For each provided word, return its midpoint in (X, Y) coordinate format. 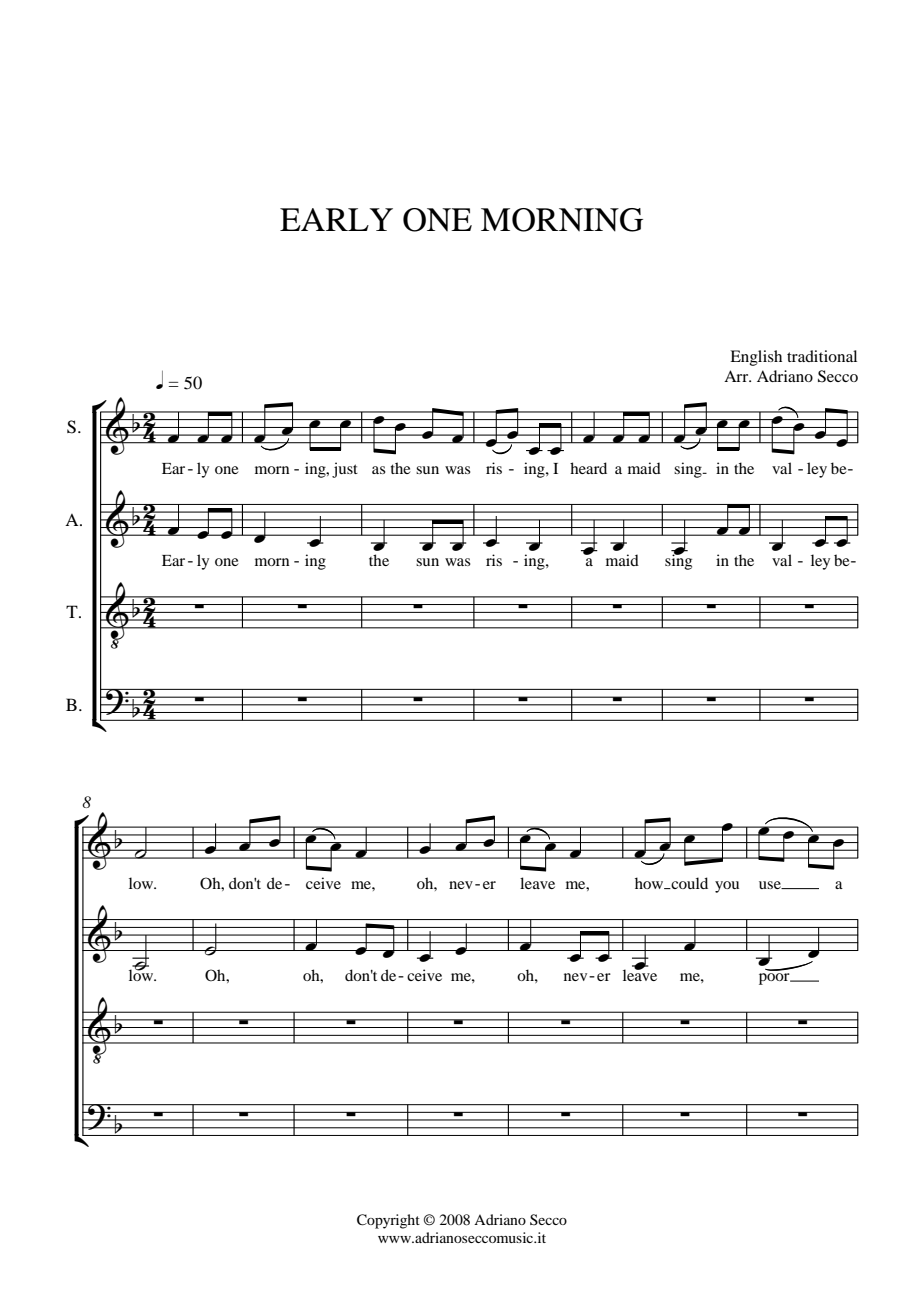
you (727, 887)
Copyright (388, 1221)
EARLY (336, 219)
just (345, 470)
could (688, 883)
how (650, 883)
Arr (737, 376)
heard (588, 468)
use (771, 885)
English (756, 358)
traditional (822, 356)
